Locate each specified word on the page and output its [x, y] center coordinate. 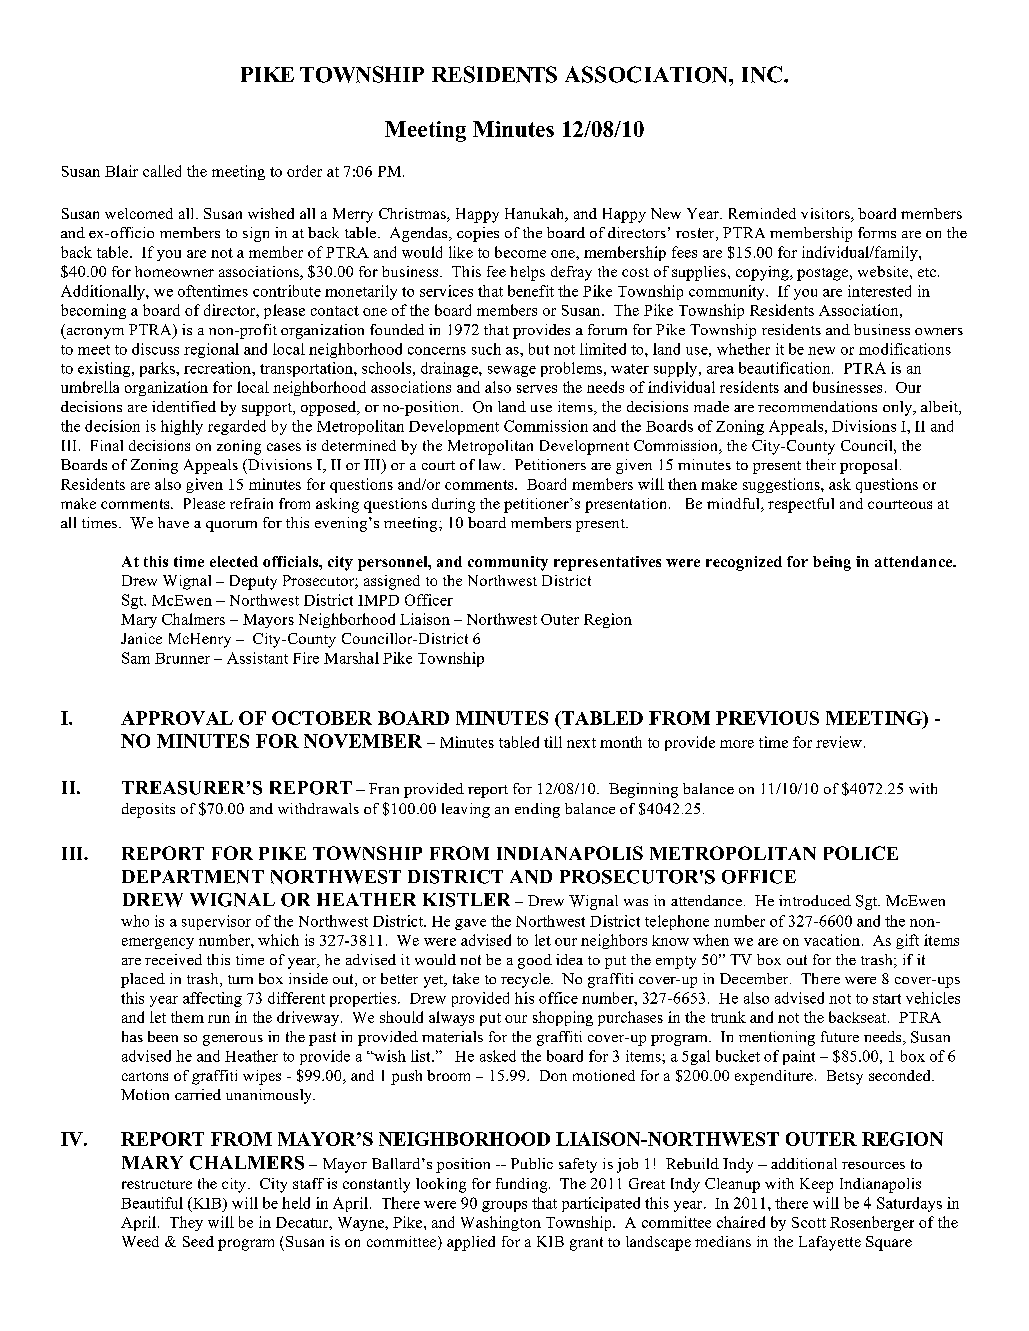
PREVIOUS [767, 718]
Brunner [182, 658]
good [535, 961]
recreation [218, 368]
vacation [833, 940]
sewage [512, 371]
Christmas [413, 215]
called [162, 171]
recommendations [817, 406]
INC [762, 74]
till [553, 742]
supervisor [216, 922]
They [186, 1223]
